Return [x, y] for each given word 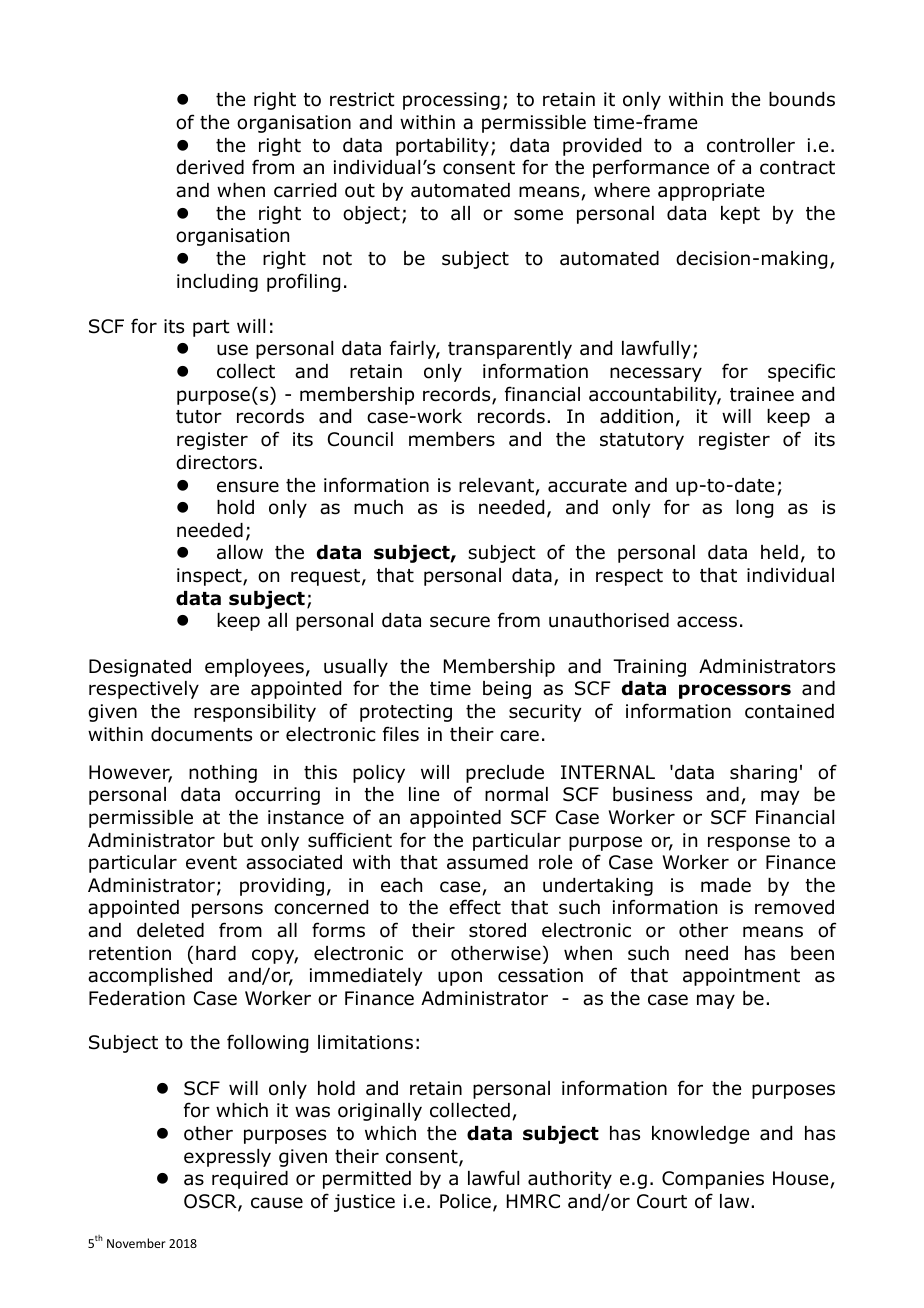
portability [442, 147]
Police [465, 1201]
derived [210, 167]
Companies [713, 1180]
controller [751, 145]
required [250, 1180]
